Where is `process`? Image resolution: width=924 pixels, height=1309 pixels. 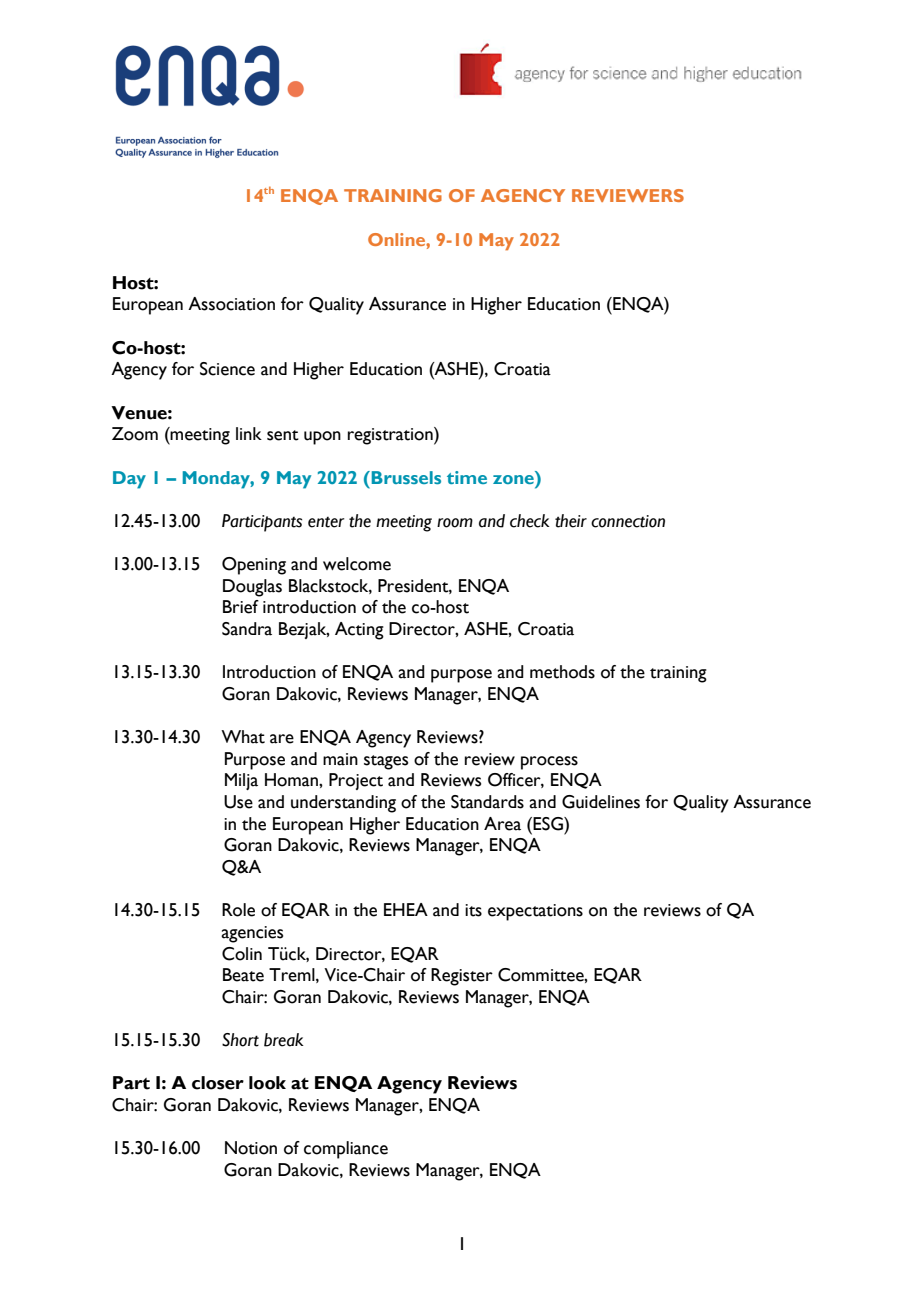
process is located at coordinates (549, 763).
